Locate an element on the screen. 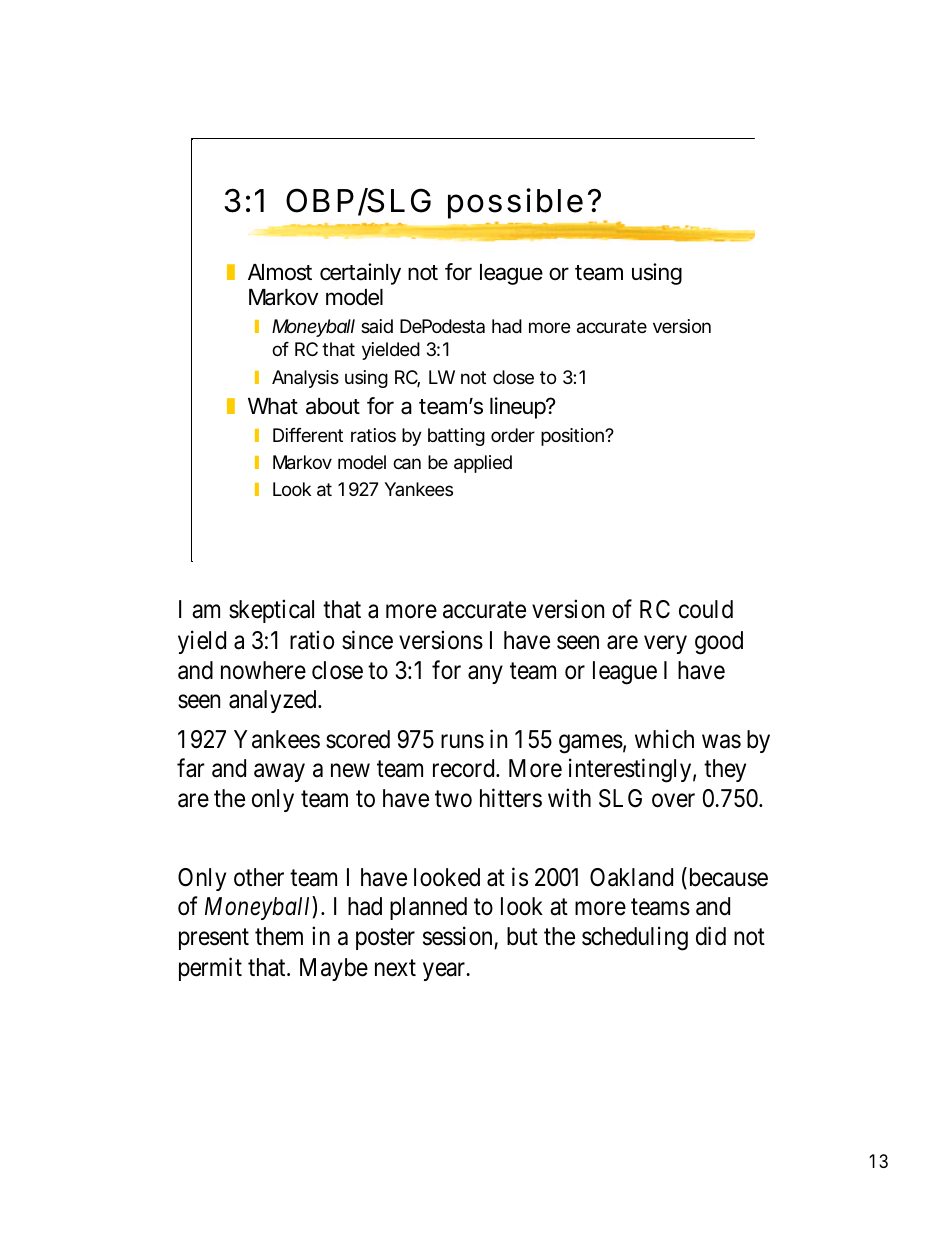  scheduling is located at coordinates (635, 939).
